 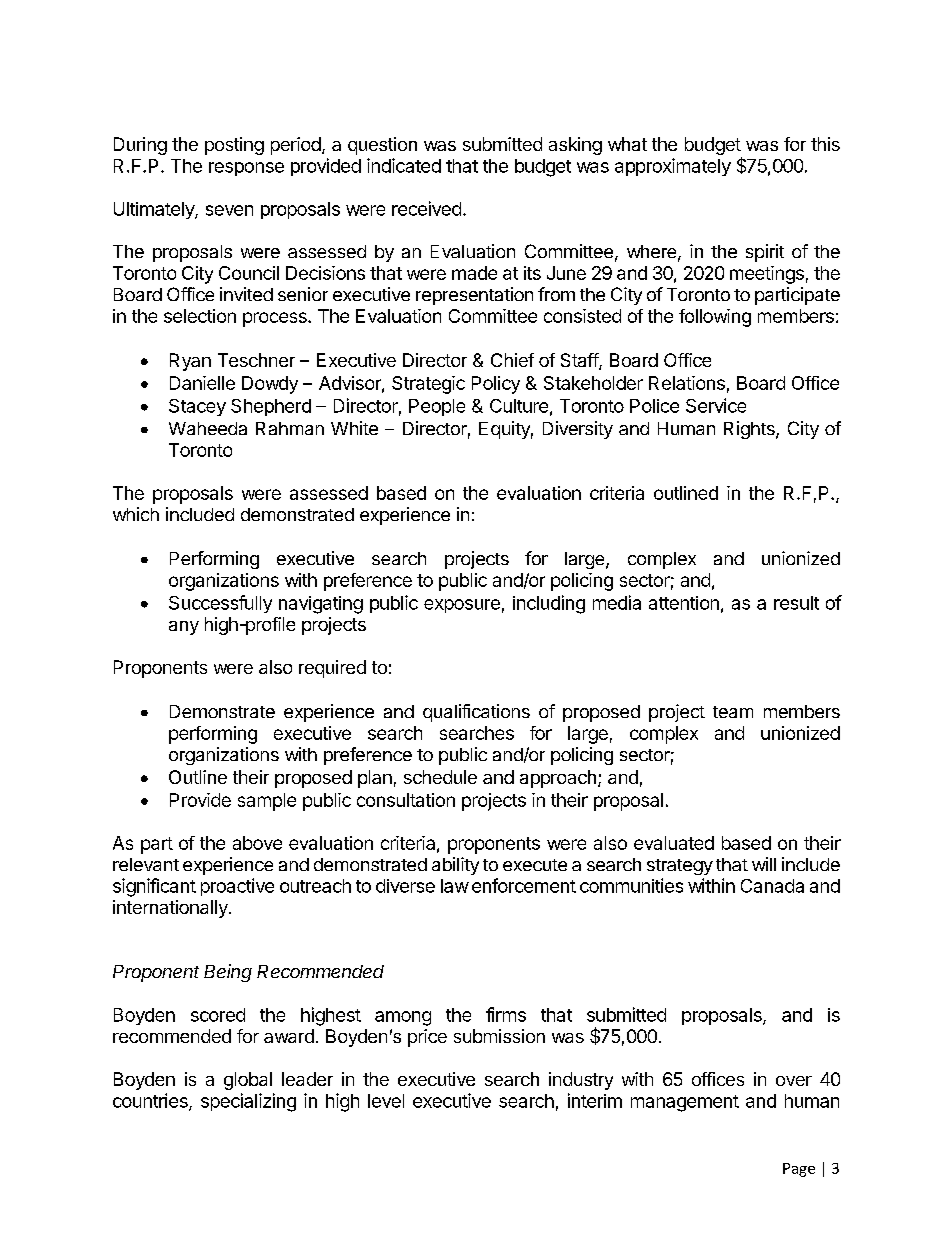 I want to click on approximately, so click(x=673, y=167).
